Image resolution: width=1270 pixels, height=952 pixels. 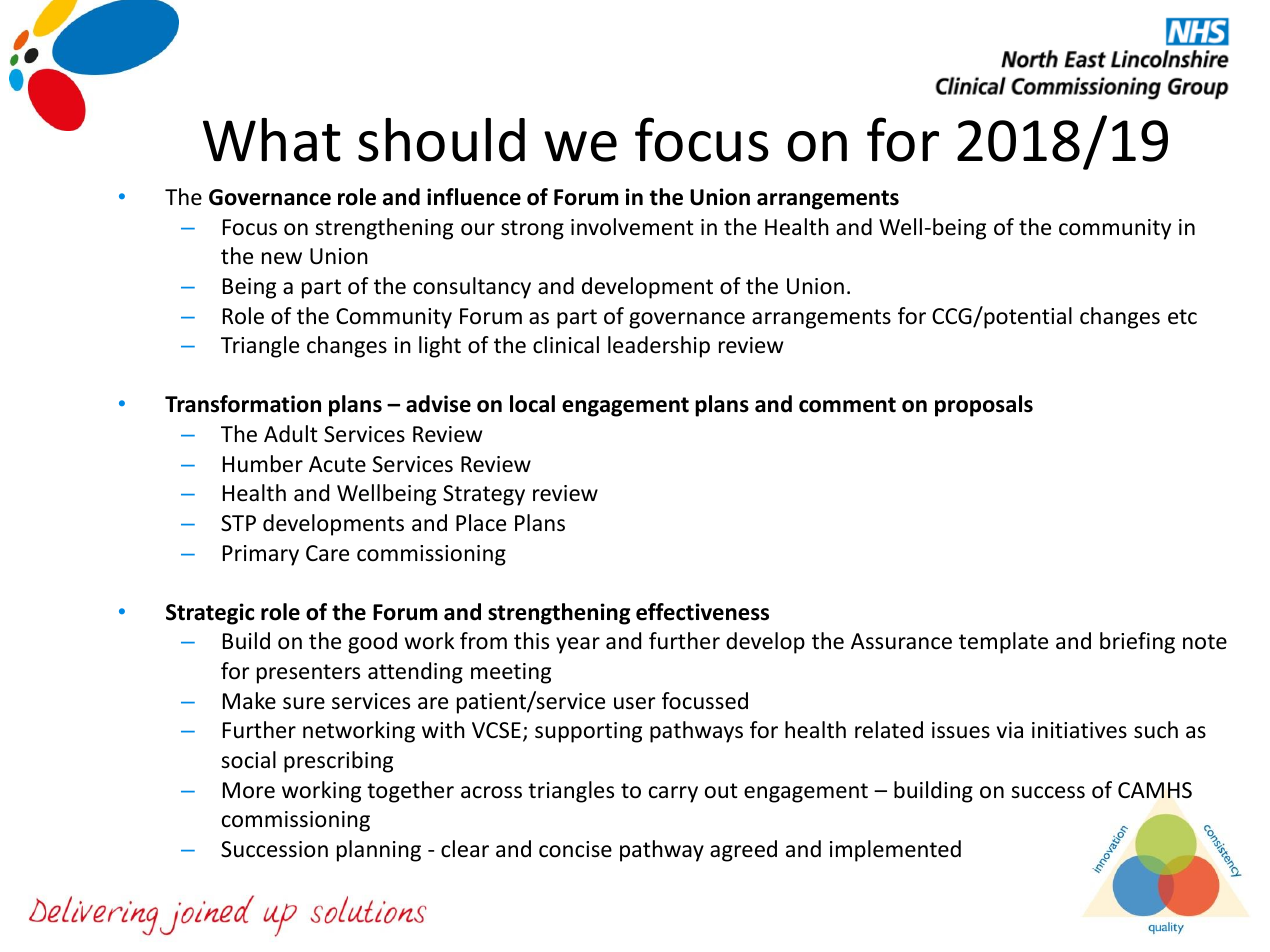 I want to click on involvement, so click(x=632, y=227).
